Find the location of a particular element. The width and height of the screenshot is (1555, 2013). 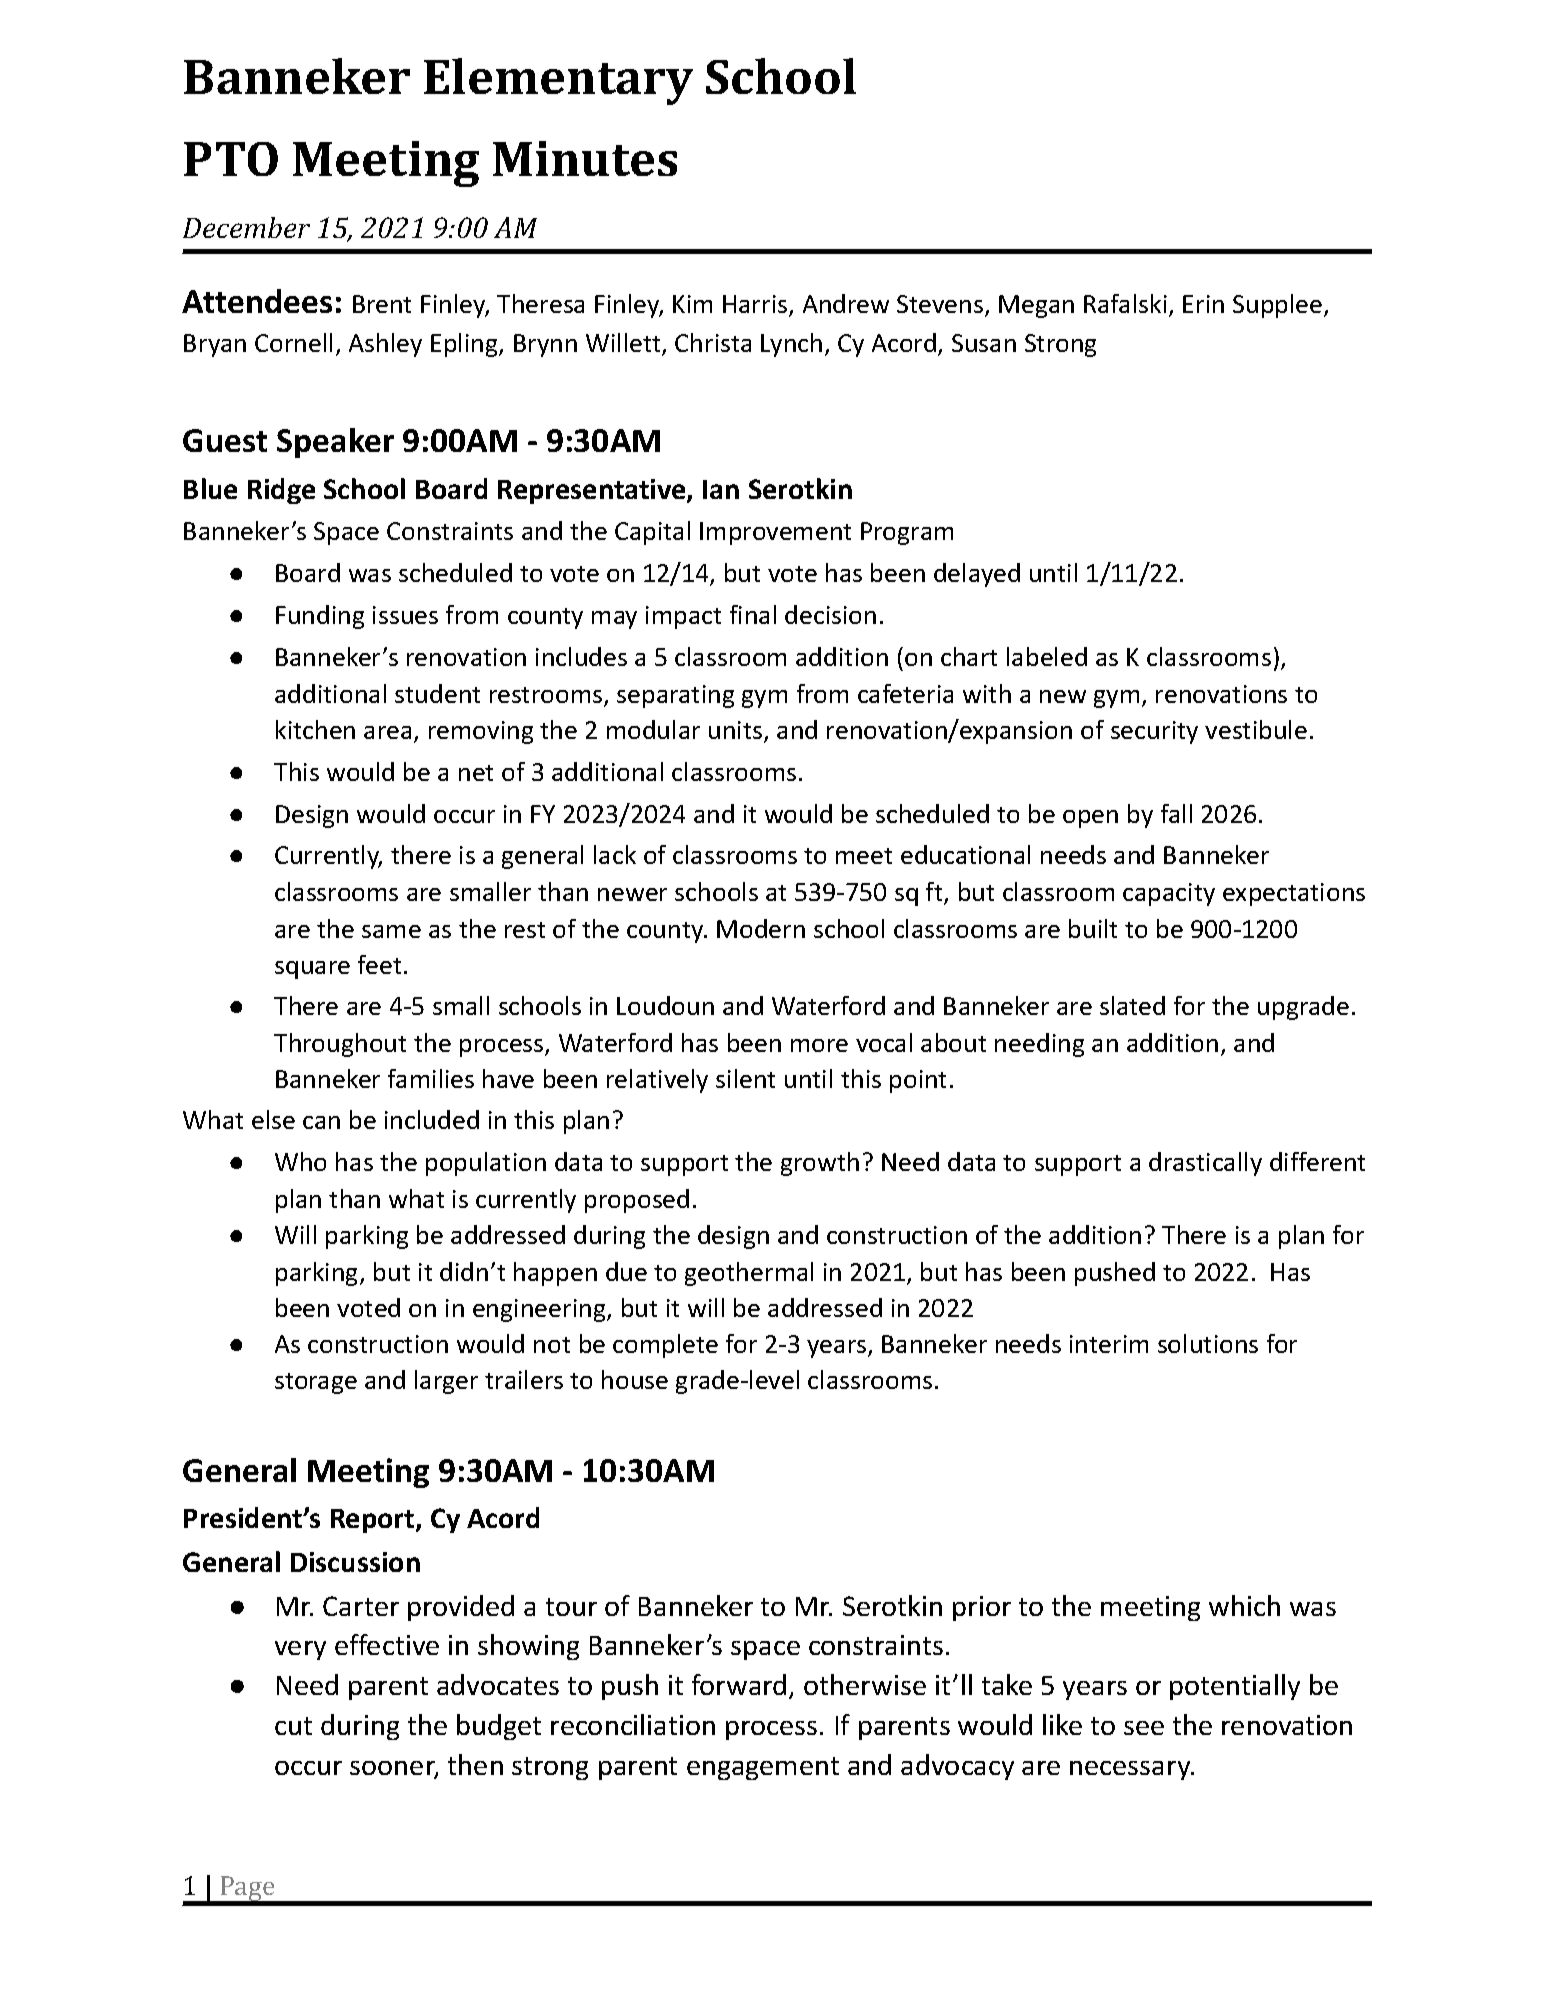

geothermal is located at coordinates (749, 1274).
